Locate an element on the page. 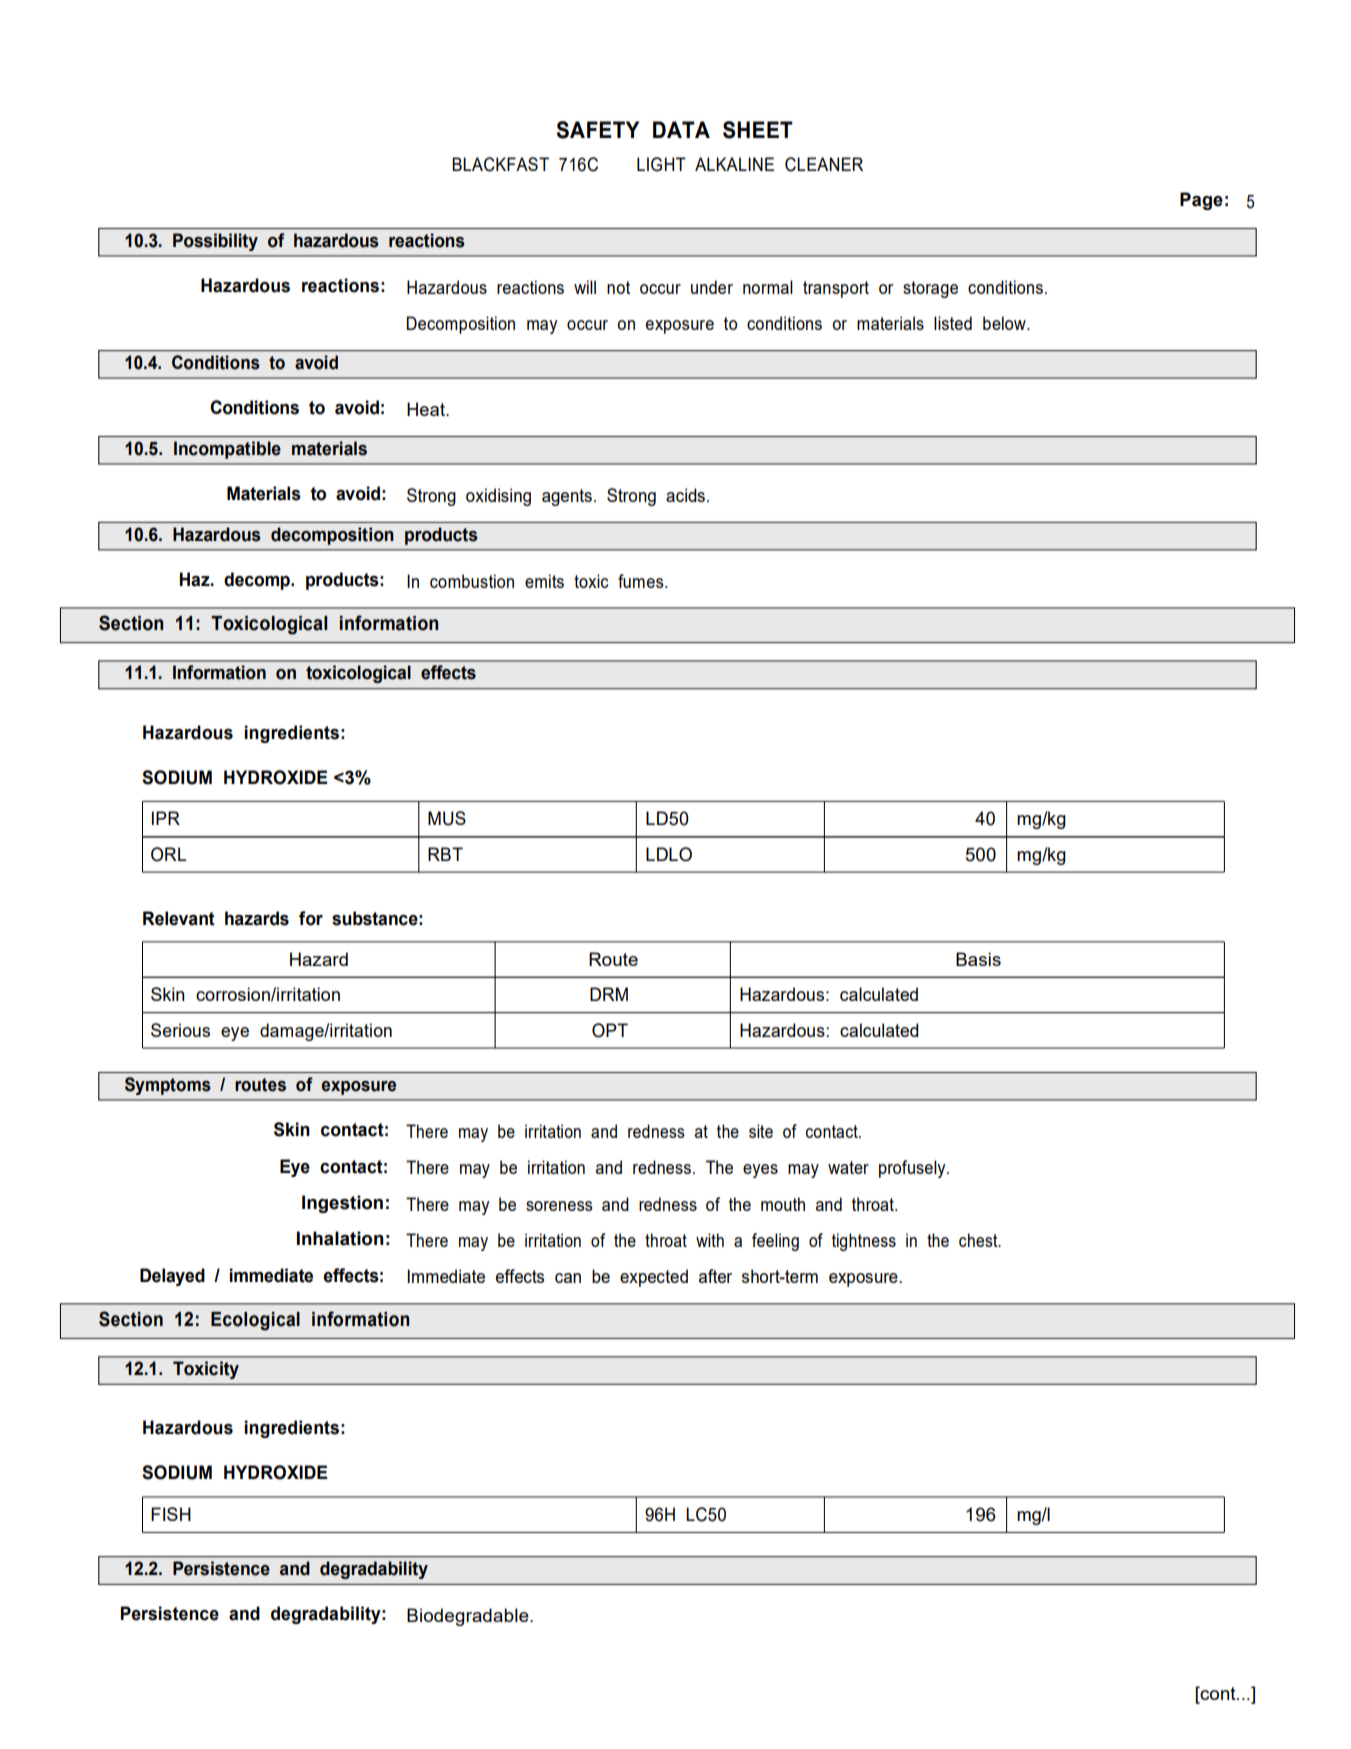 The width and height of the page is (1351, 1749). Page is located at coordinates (1201, 201).
